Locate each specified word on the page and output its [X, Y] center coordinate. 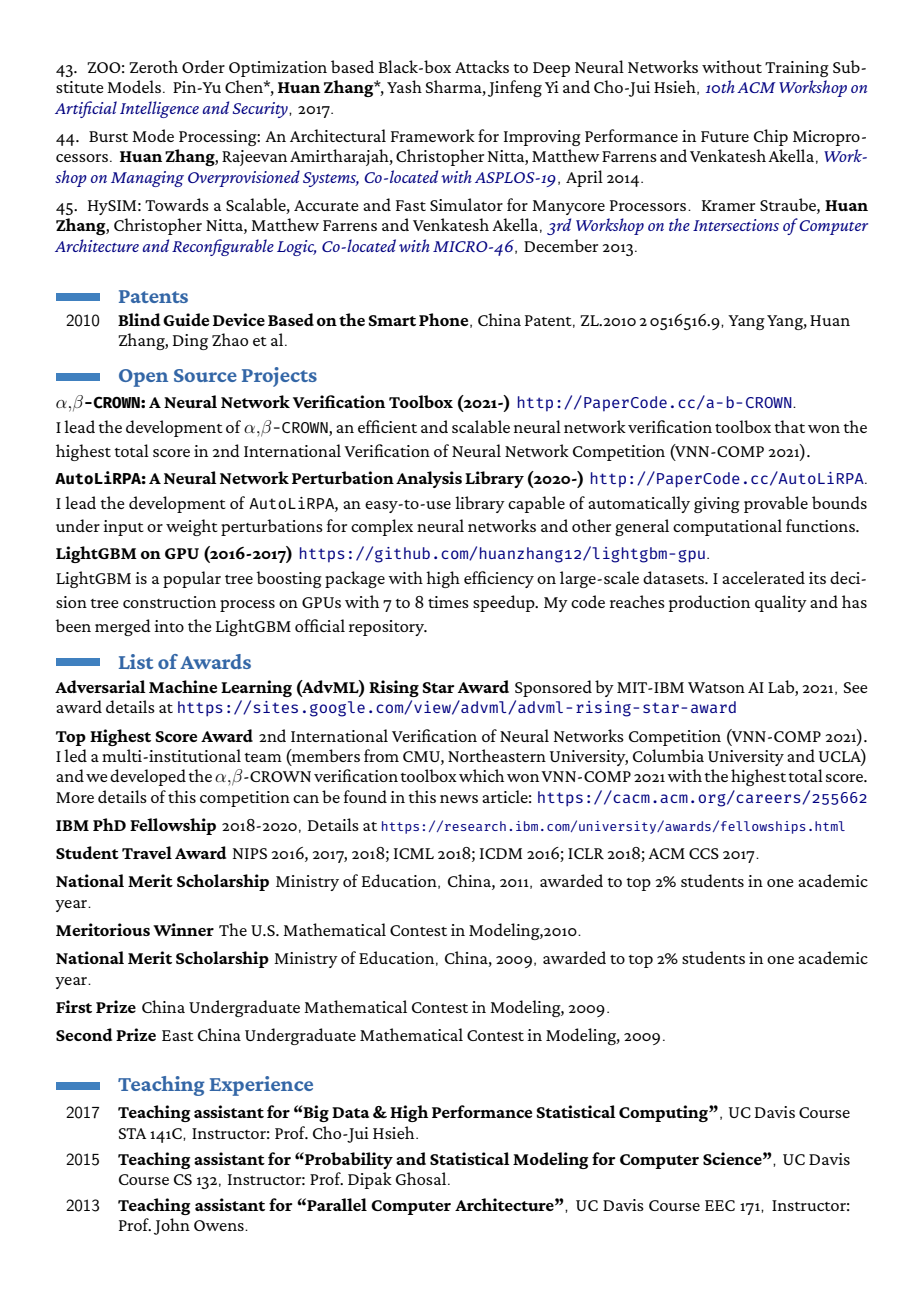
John [172, 1226]
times [448, 602]
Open [143, 378]
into [169, 626]
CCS [704, 853]
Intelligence [159, 109]
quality [781, 603]
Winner [183, 929]
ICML [414, 853]
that [789, 426]
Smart [392, 320]
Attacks [482, 66]
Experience [261, 1086]
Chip [771, 137]
